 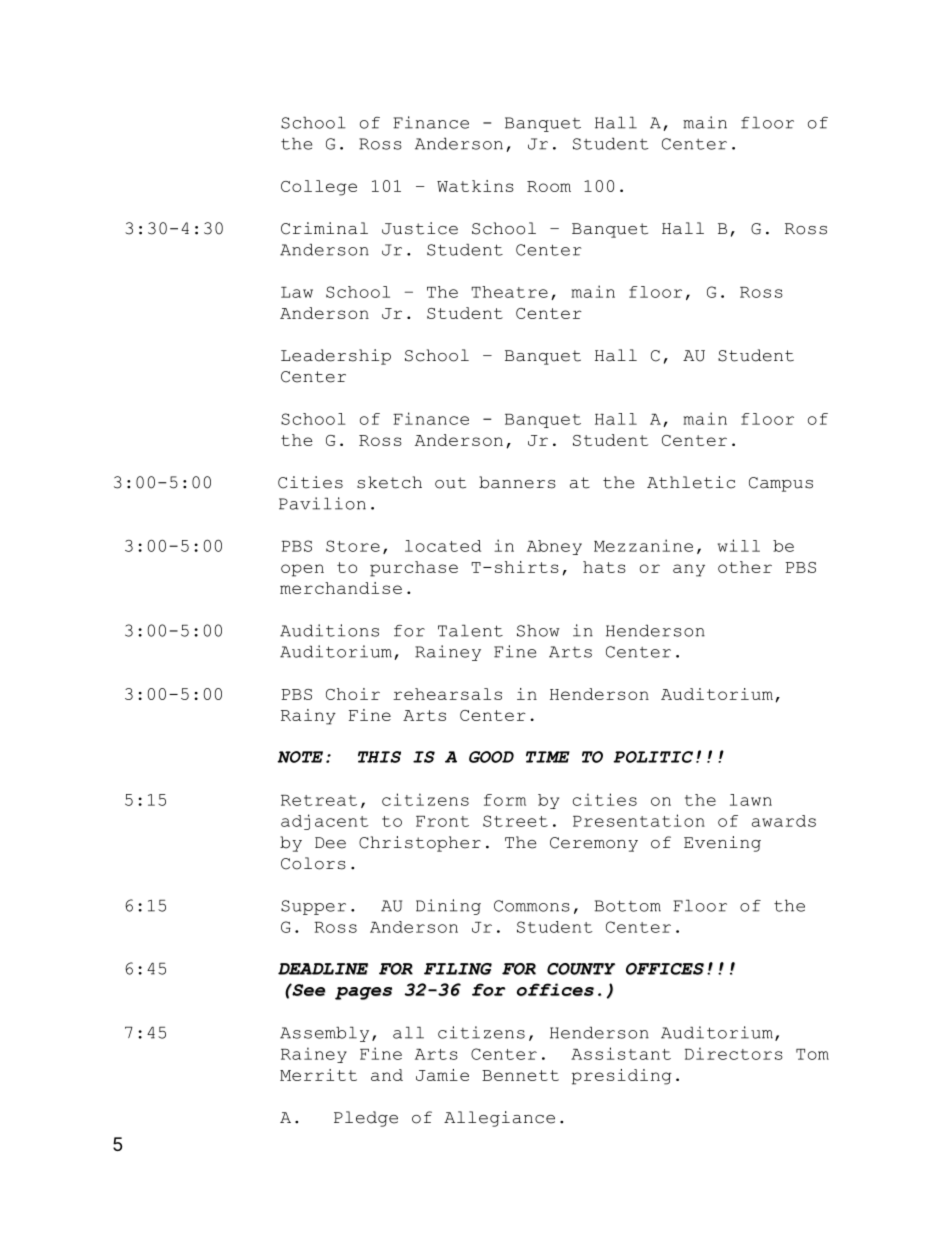 What do you see at coordinates (734, 1053) in the screenshot?
I see `Directors` at bounding box center [734, 1053].
